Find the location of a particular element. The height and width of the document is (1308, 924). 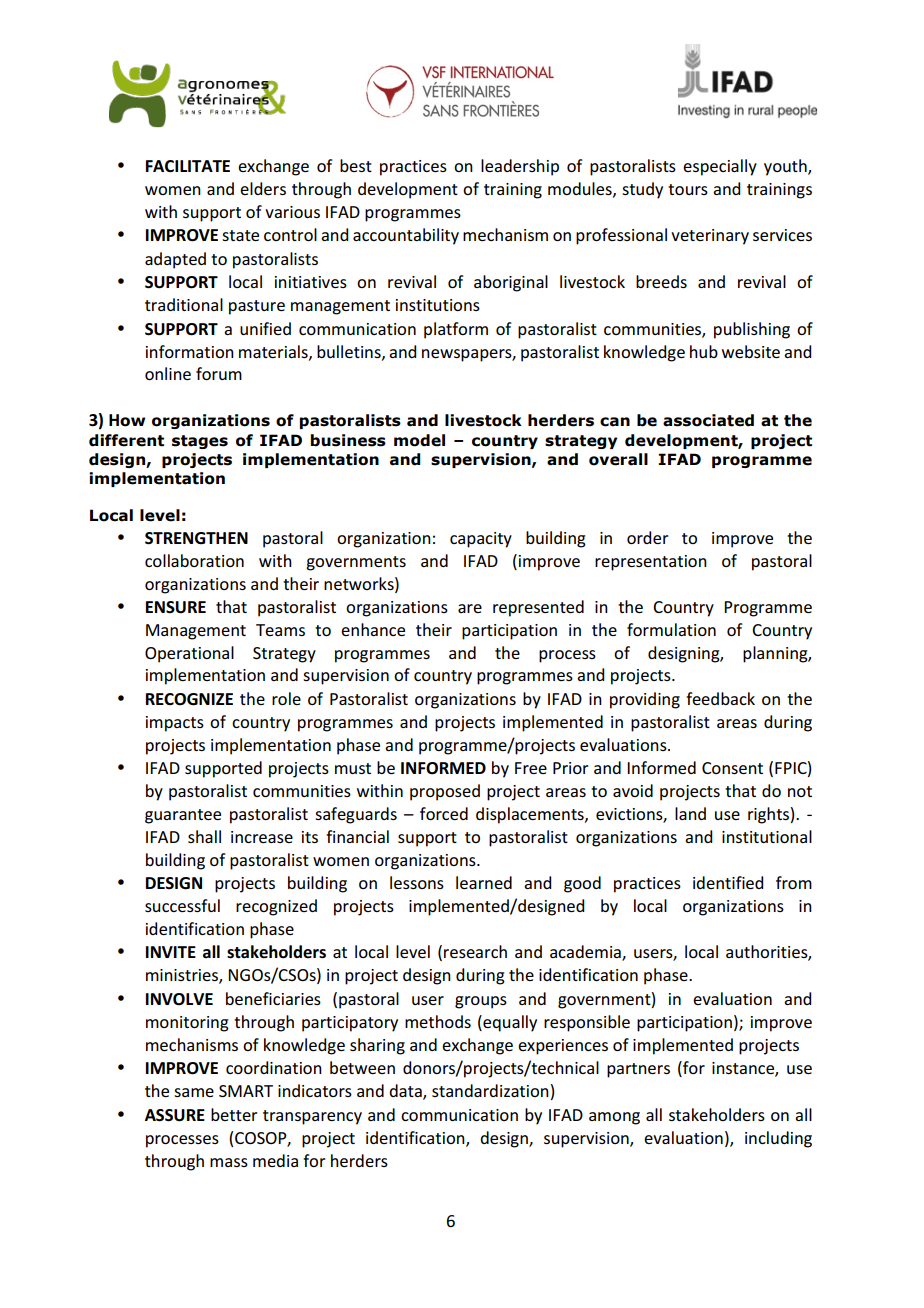

proposed is located at coordinates (445, 792).
